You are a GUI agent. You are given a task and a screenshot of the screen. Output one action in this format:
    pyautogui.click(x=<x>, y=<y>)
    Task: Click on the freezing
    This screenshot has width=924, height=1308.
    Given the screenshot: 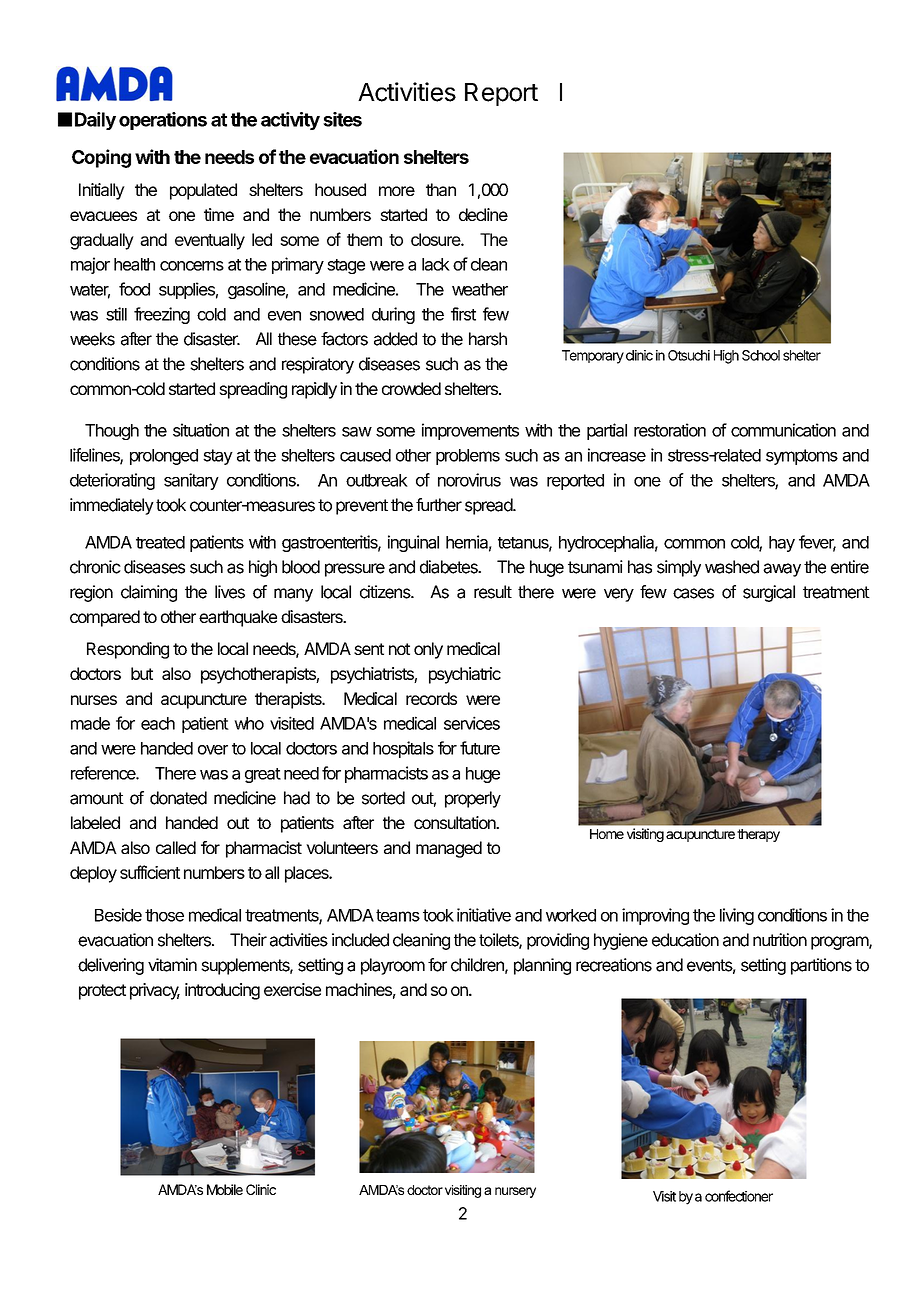 What is the action you would take?
    pyautogui.click(x=162, y=315)
